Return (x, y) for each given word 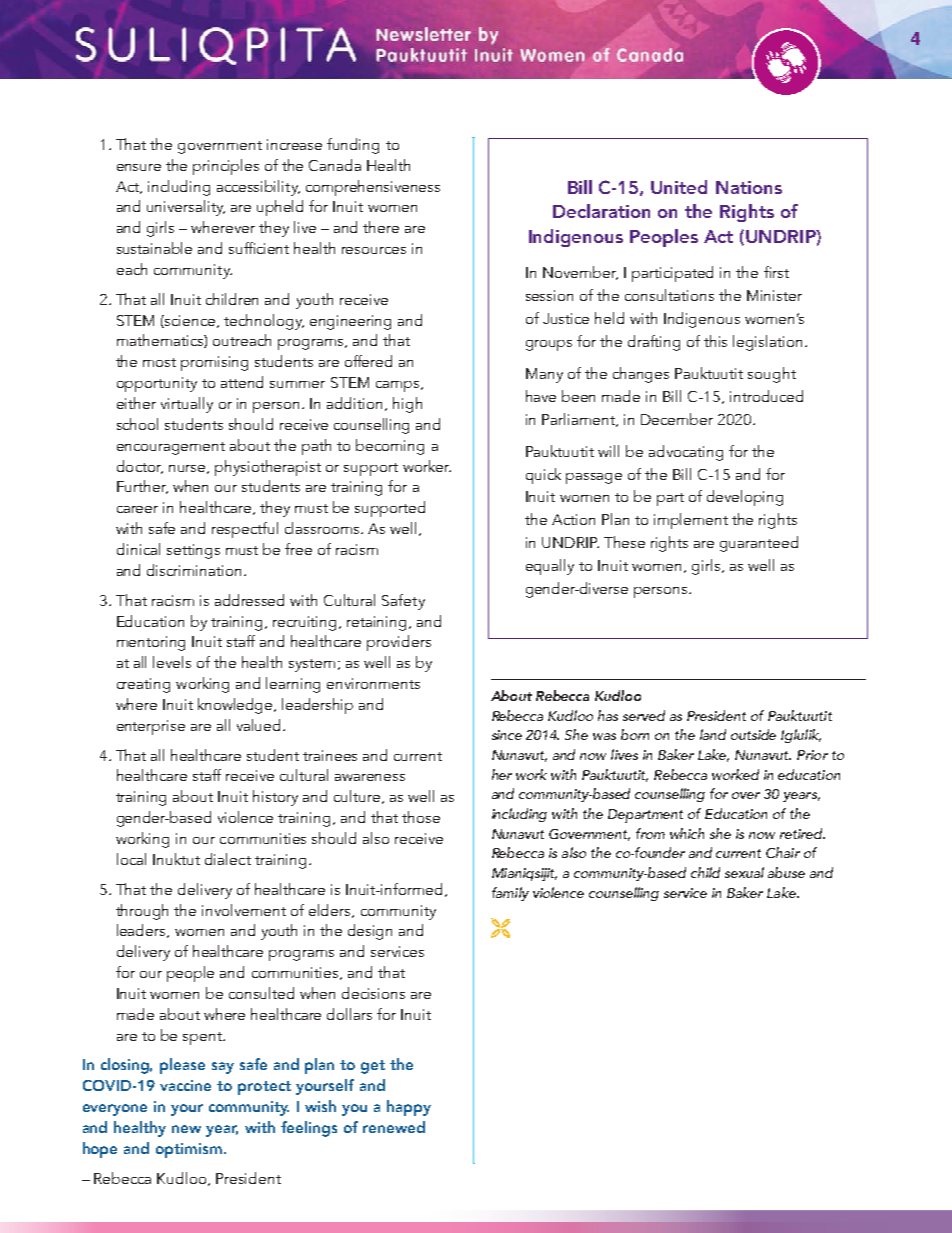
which (687, 833)
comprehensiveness (373, 188)
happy (409, 1108)
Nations (749, 187)
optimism (189, 1150)
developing (745, 498)
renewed (394, 1127)
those (421, 817)
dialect (228, 859)
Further (142, 487)
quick (543, 476)
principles (226, 167)
